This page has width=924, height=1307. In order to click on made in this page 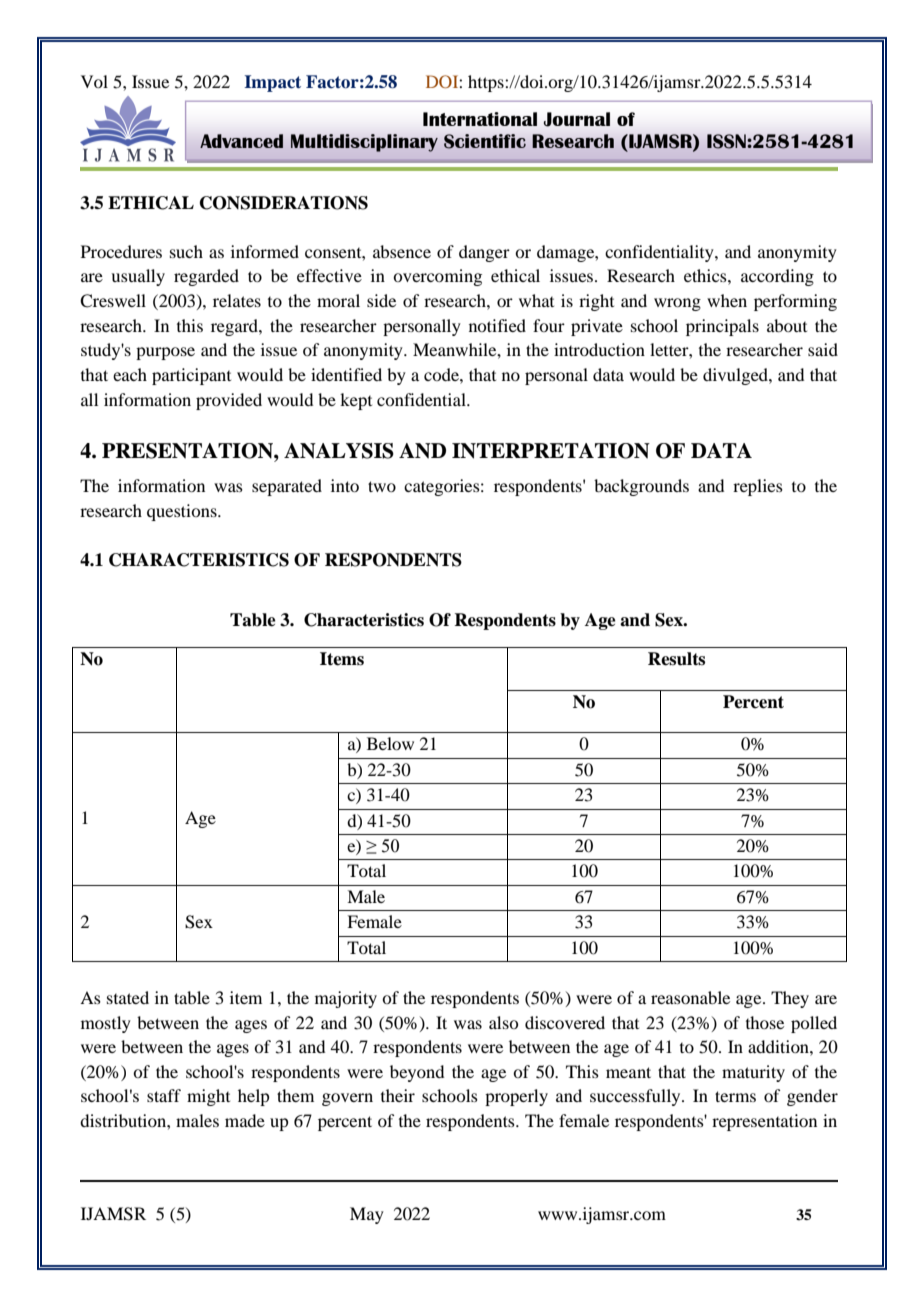, I will do `click(245, 1120)`.
